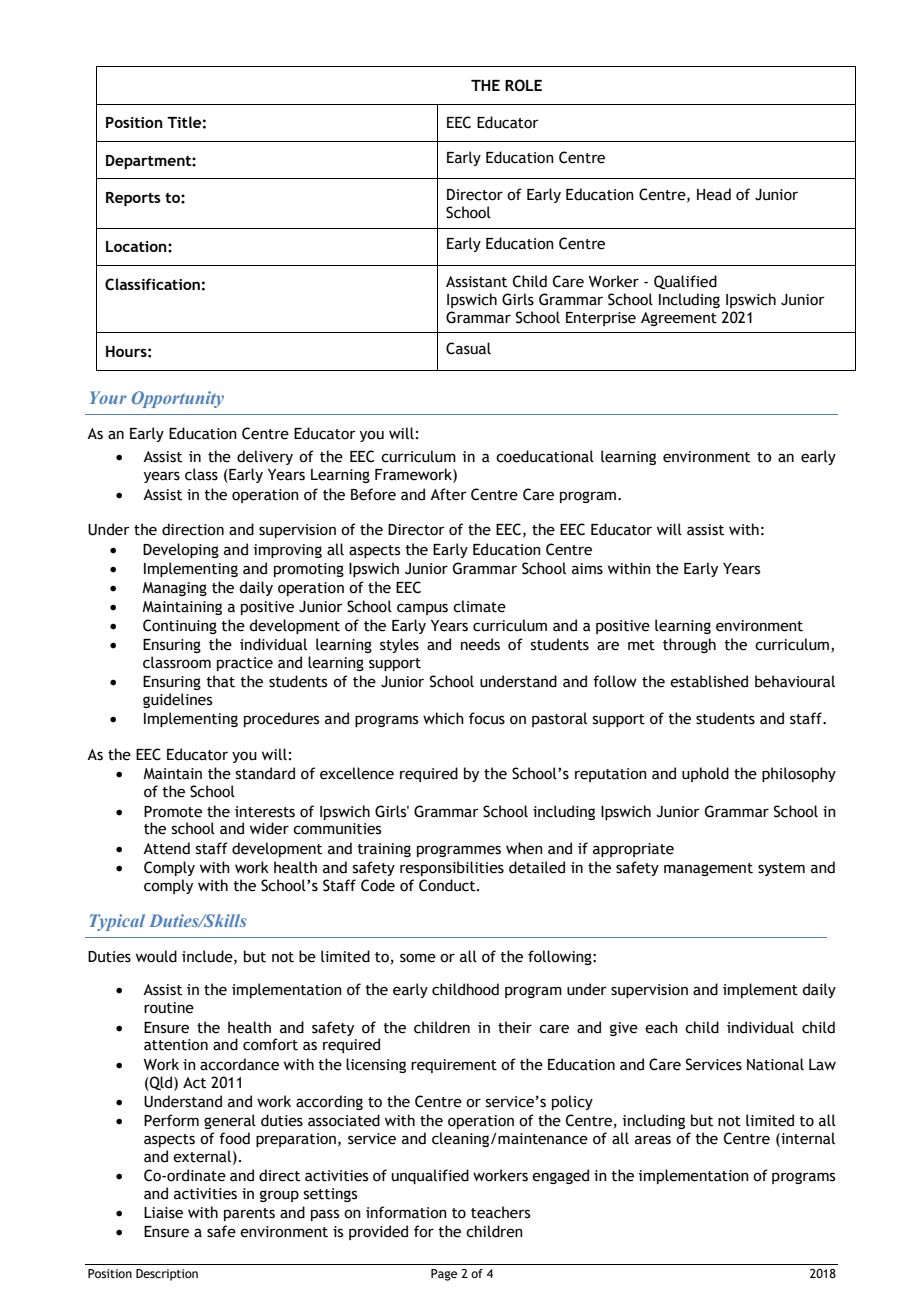 Image resolution: width=924 pixels, height=1308 pixels. I want to click on some, so click(418, 958).
